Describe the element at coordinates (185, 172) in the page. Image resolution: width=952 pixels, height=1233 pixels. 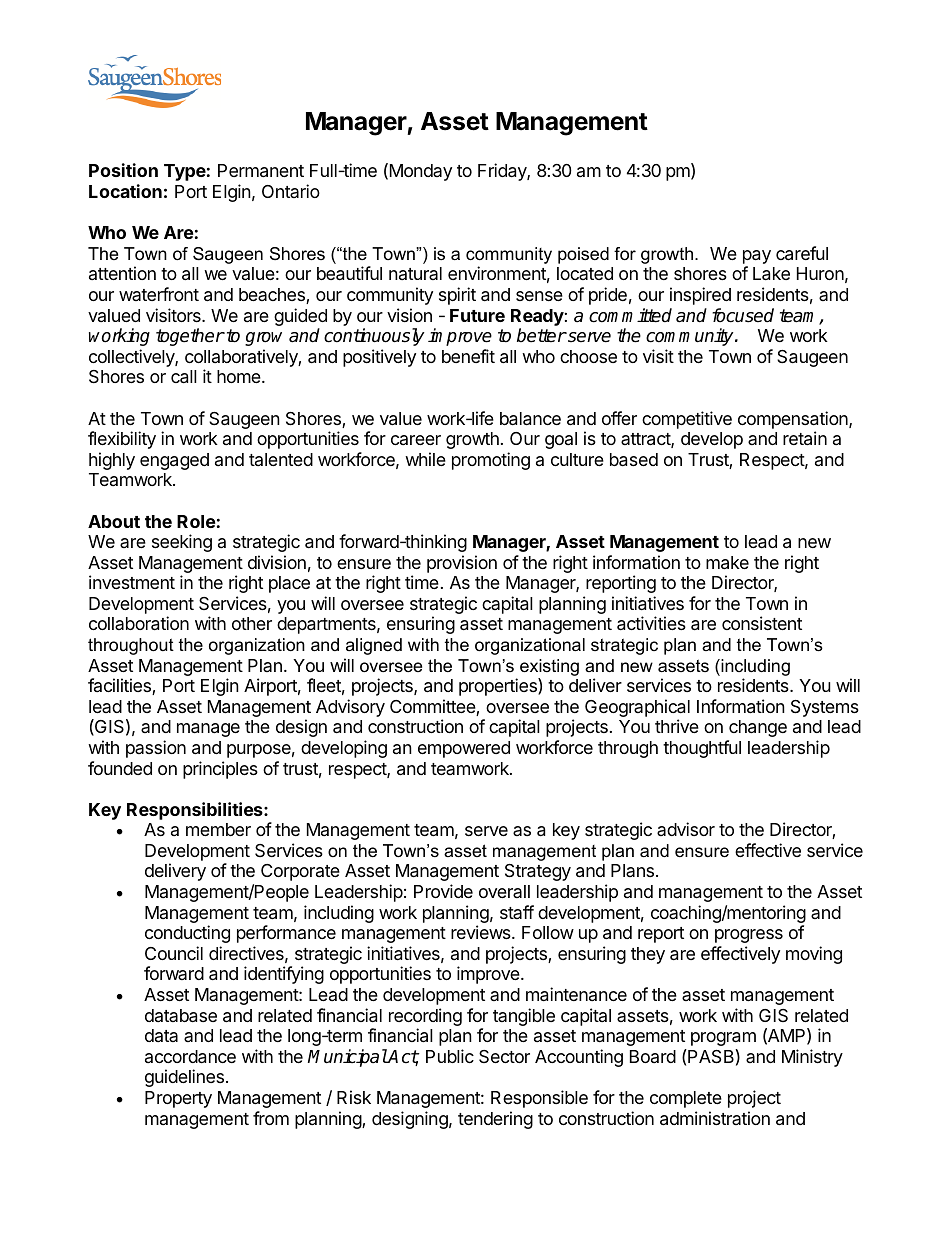
I see `Type` at that location.
